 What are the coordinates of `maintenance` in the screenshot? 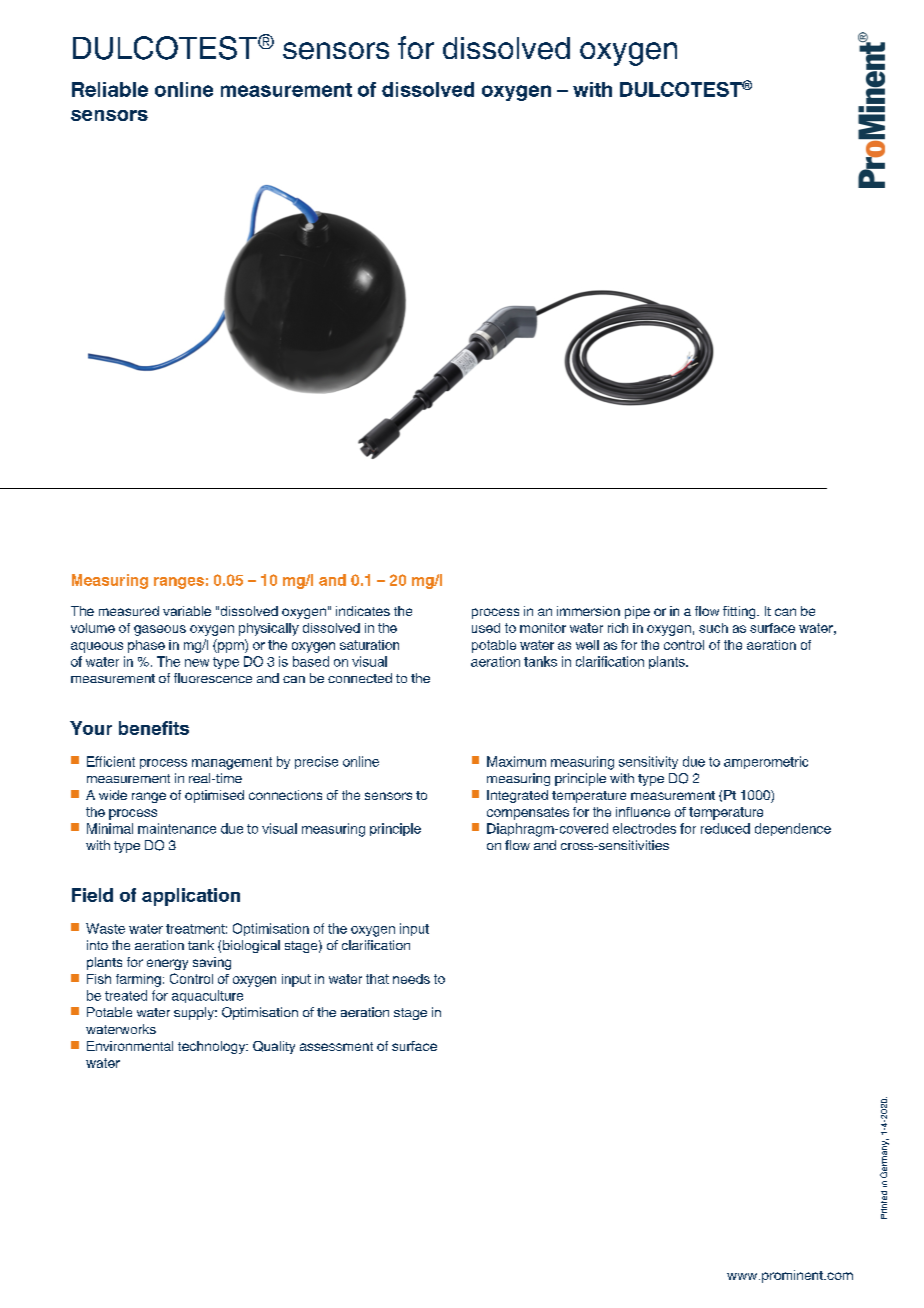 It's located at (177, 828).
